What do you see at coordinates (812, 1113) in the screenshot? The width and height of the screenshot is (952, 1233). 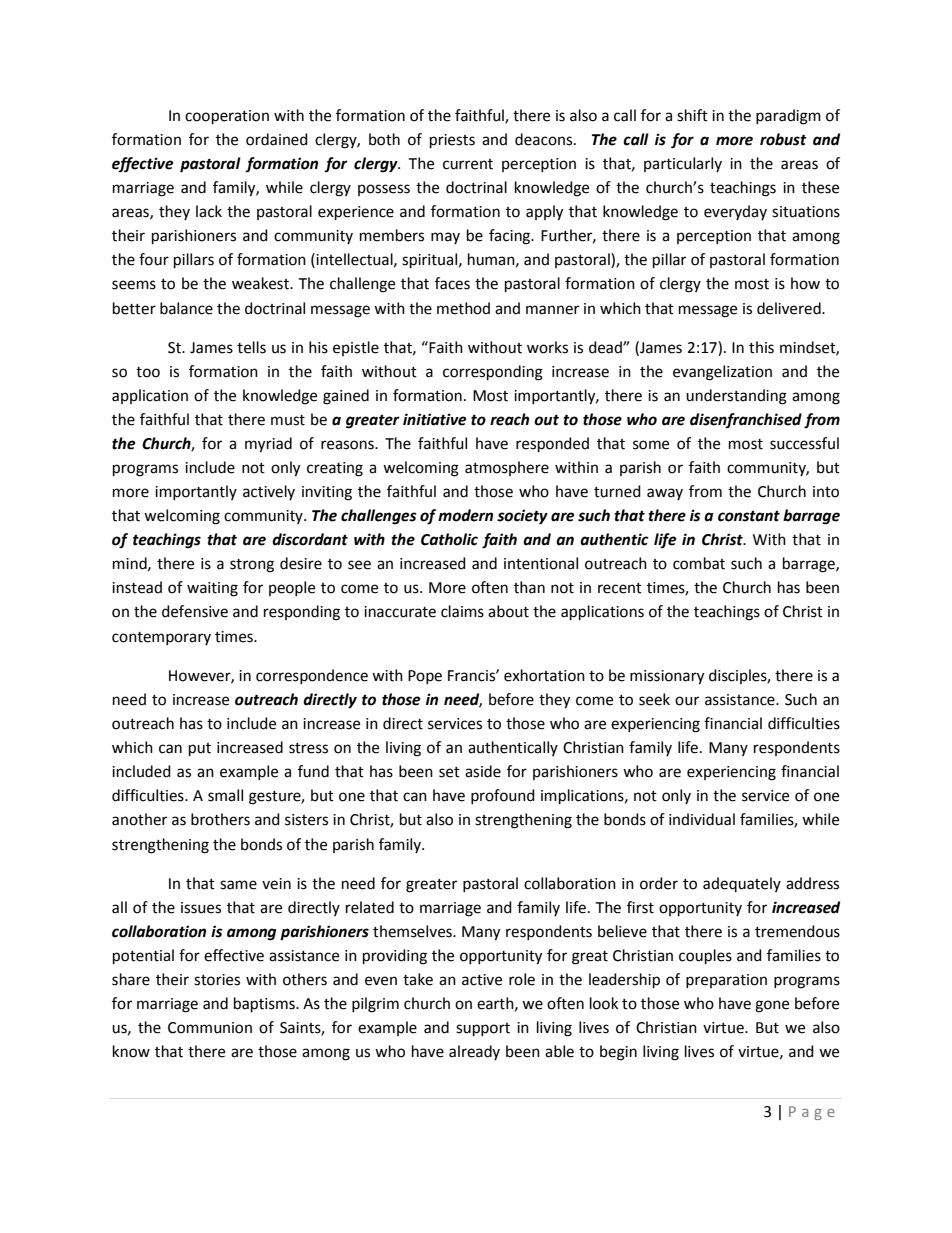 I see `Page` at bounding box center [812, 1113].
